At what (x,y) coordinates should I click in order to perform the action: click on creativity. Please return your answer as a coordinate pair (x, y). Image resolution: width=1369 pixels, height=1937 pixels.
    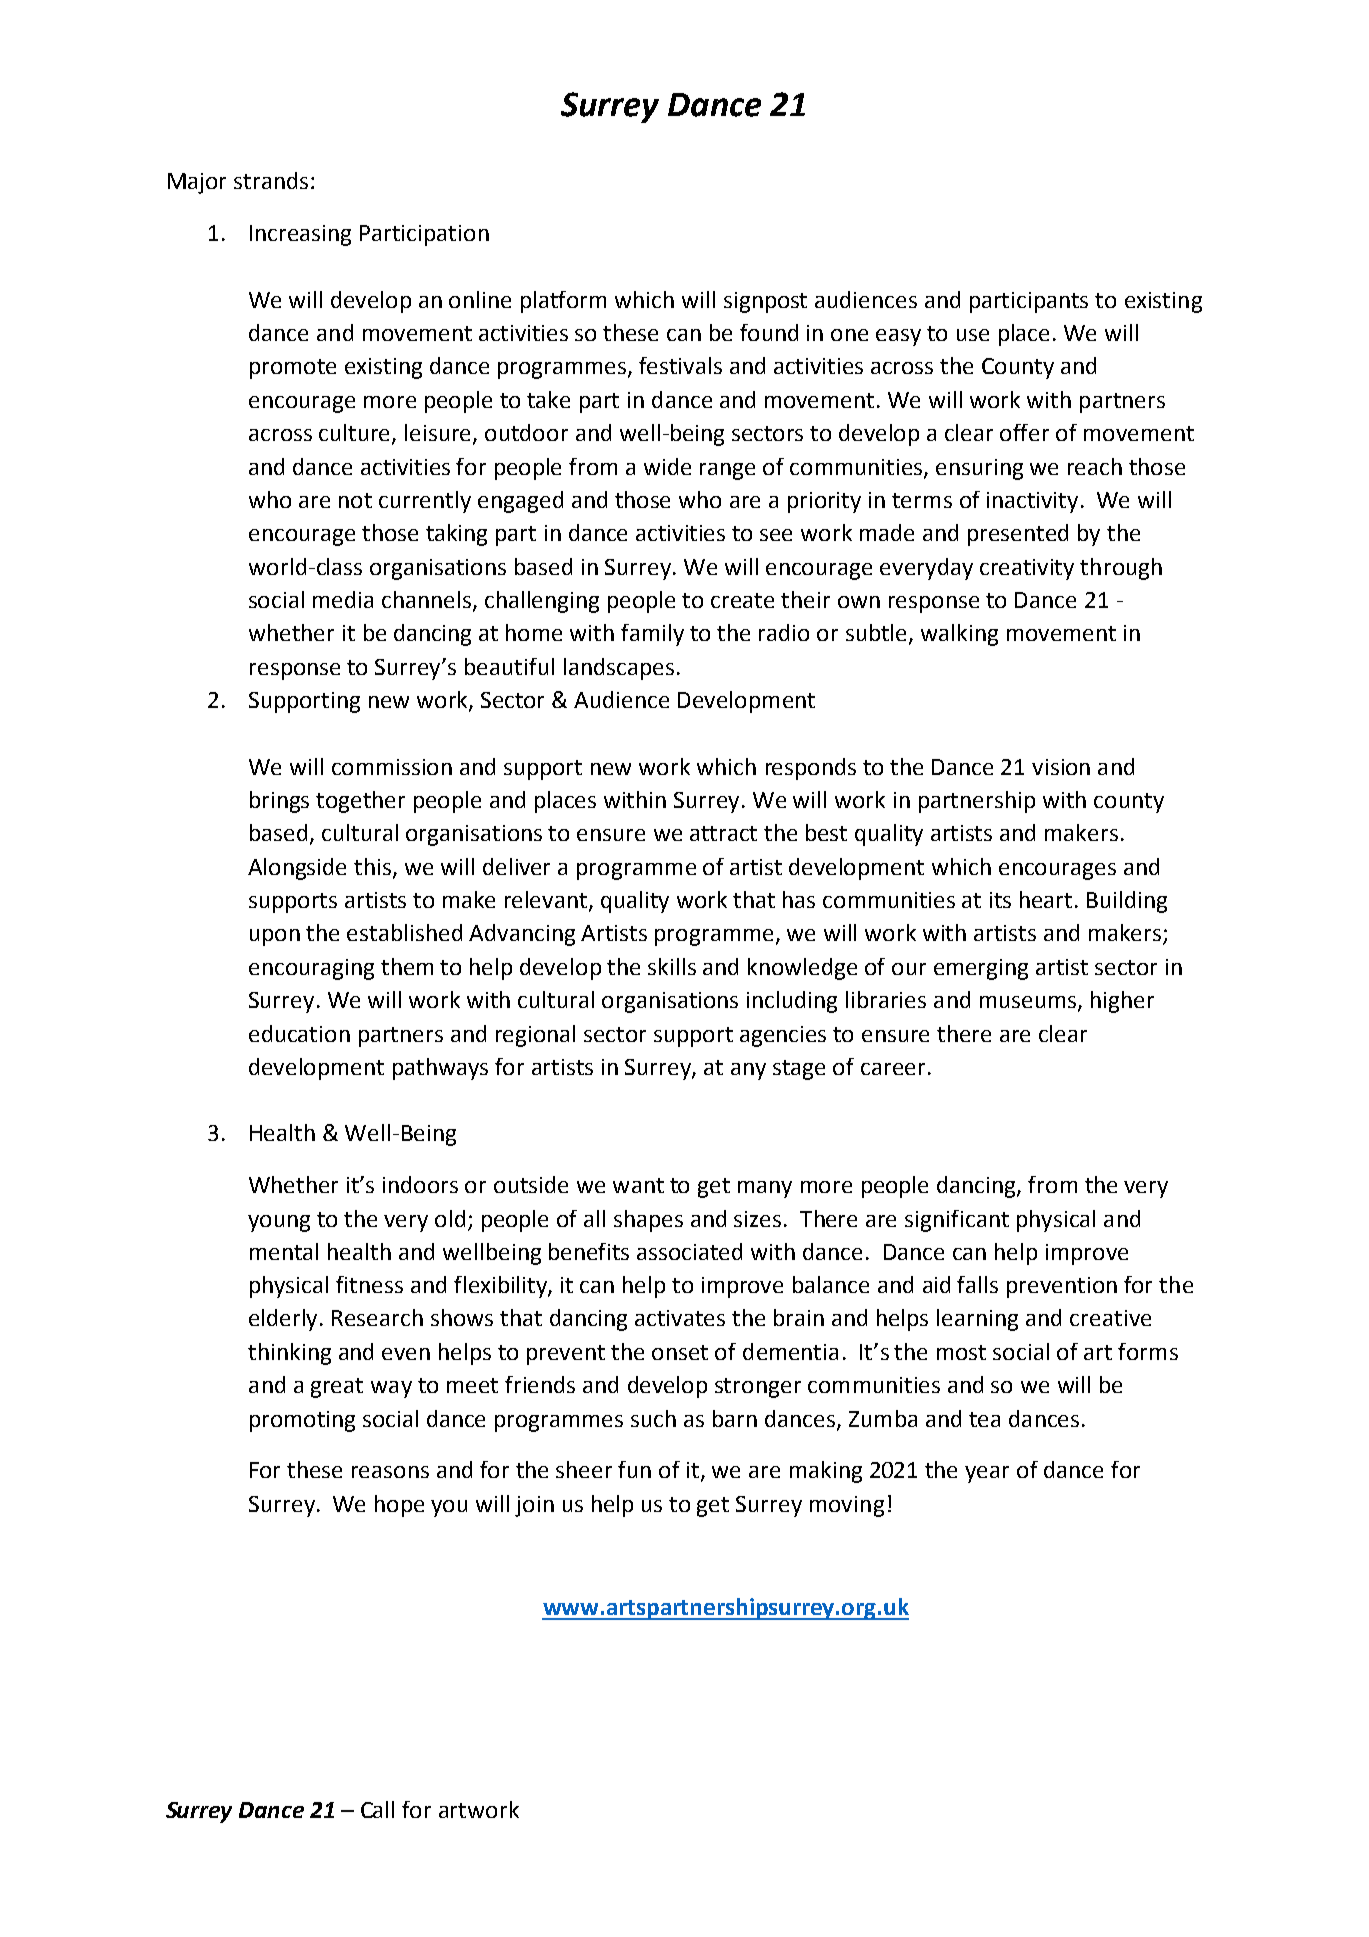
    Looking at the image, I should click on (1027, 569).
